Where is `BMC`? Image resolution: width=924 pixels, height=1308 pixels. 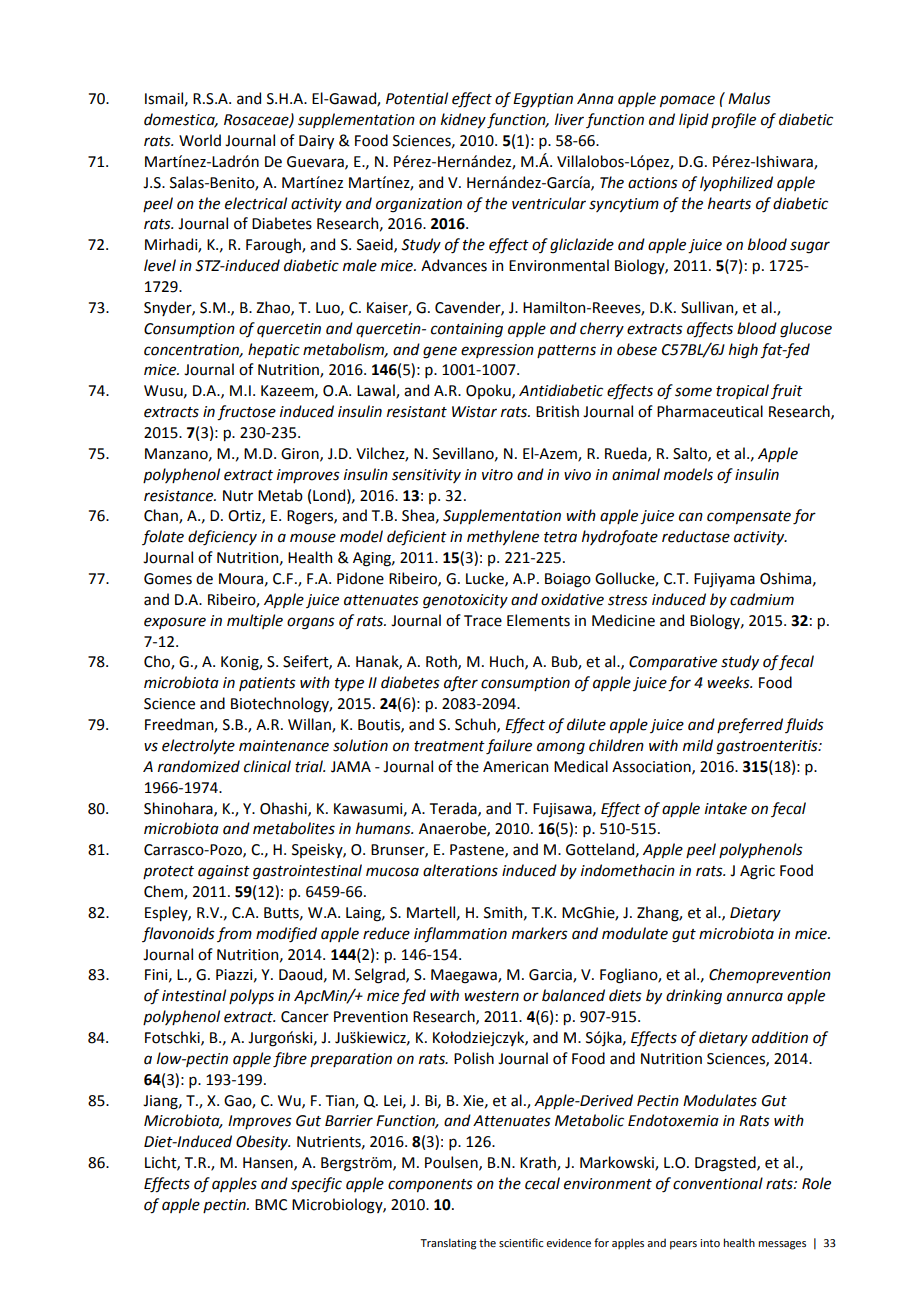
BMC is located at coordinates (271, 1205).
